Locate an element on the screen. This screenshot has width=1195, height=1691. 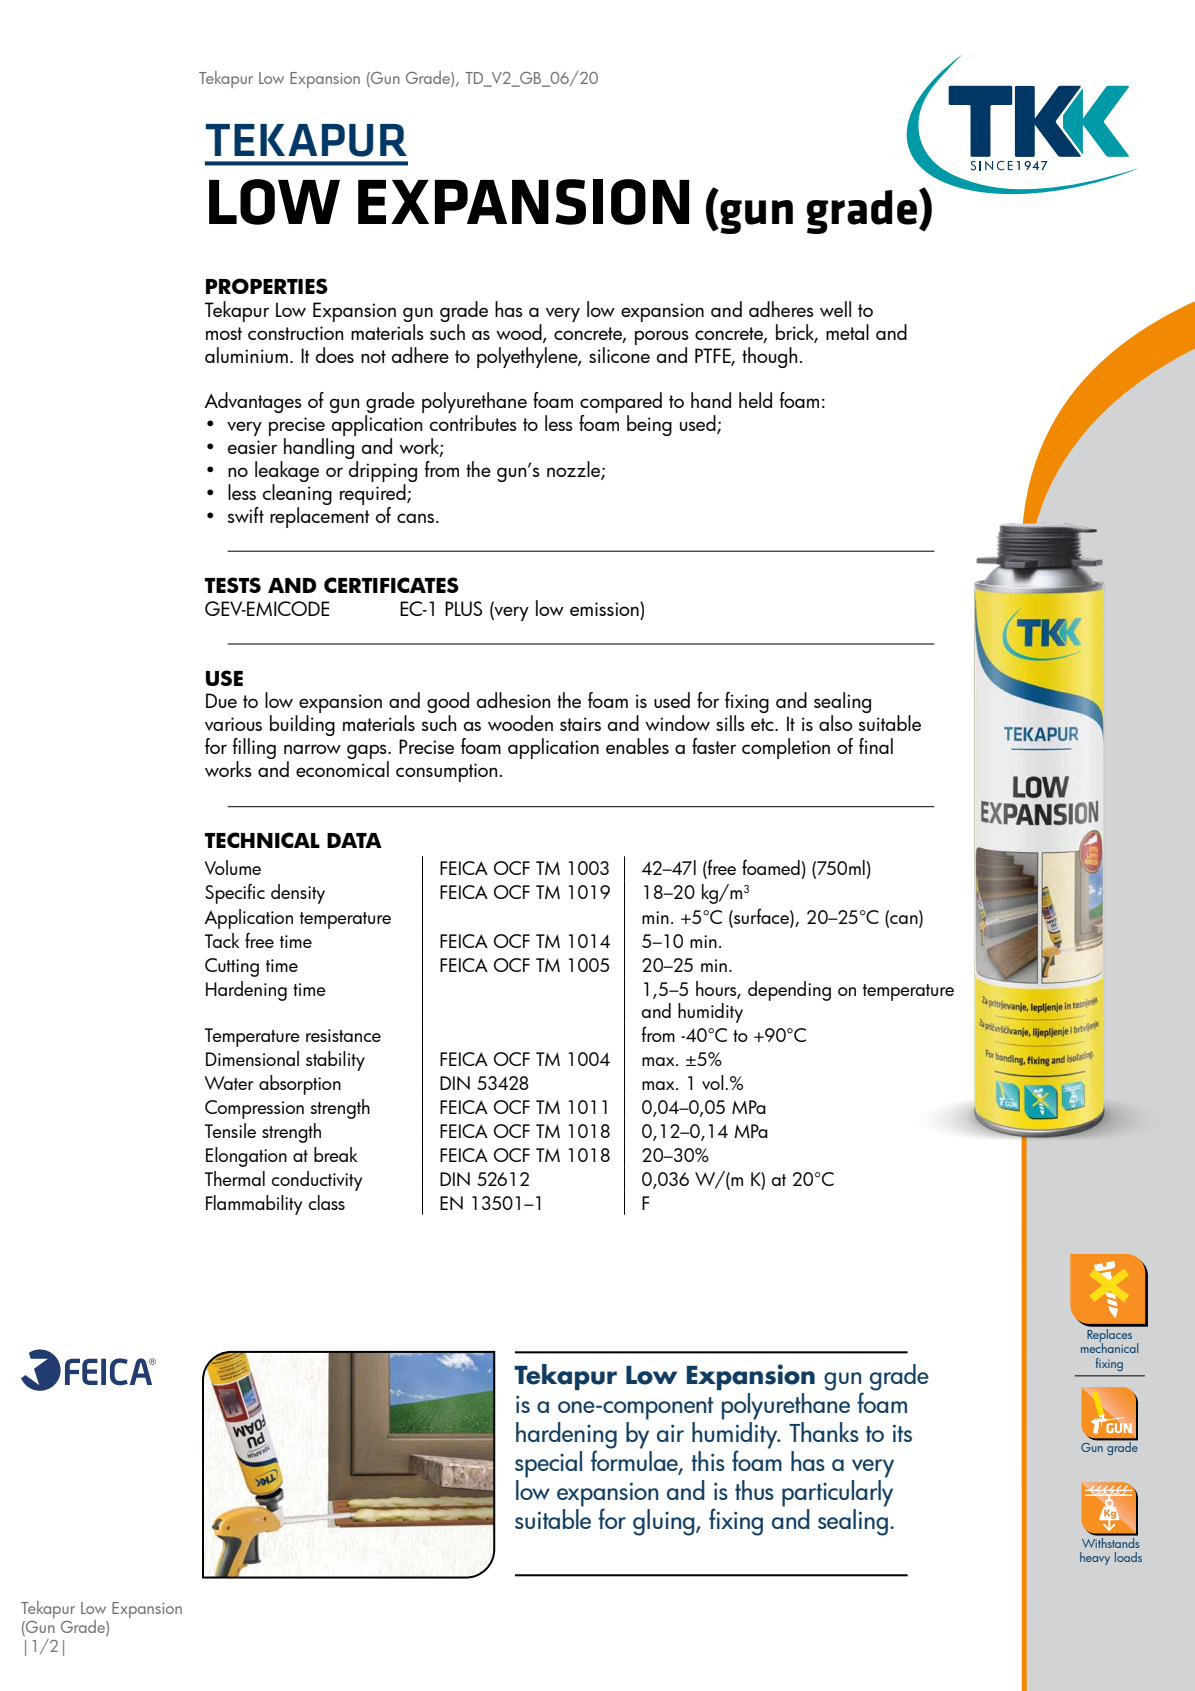
building is located at coordinates (302, 725).
